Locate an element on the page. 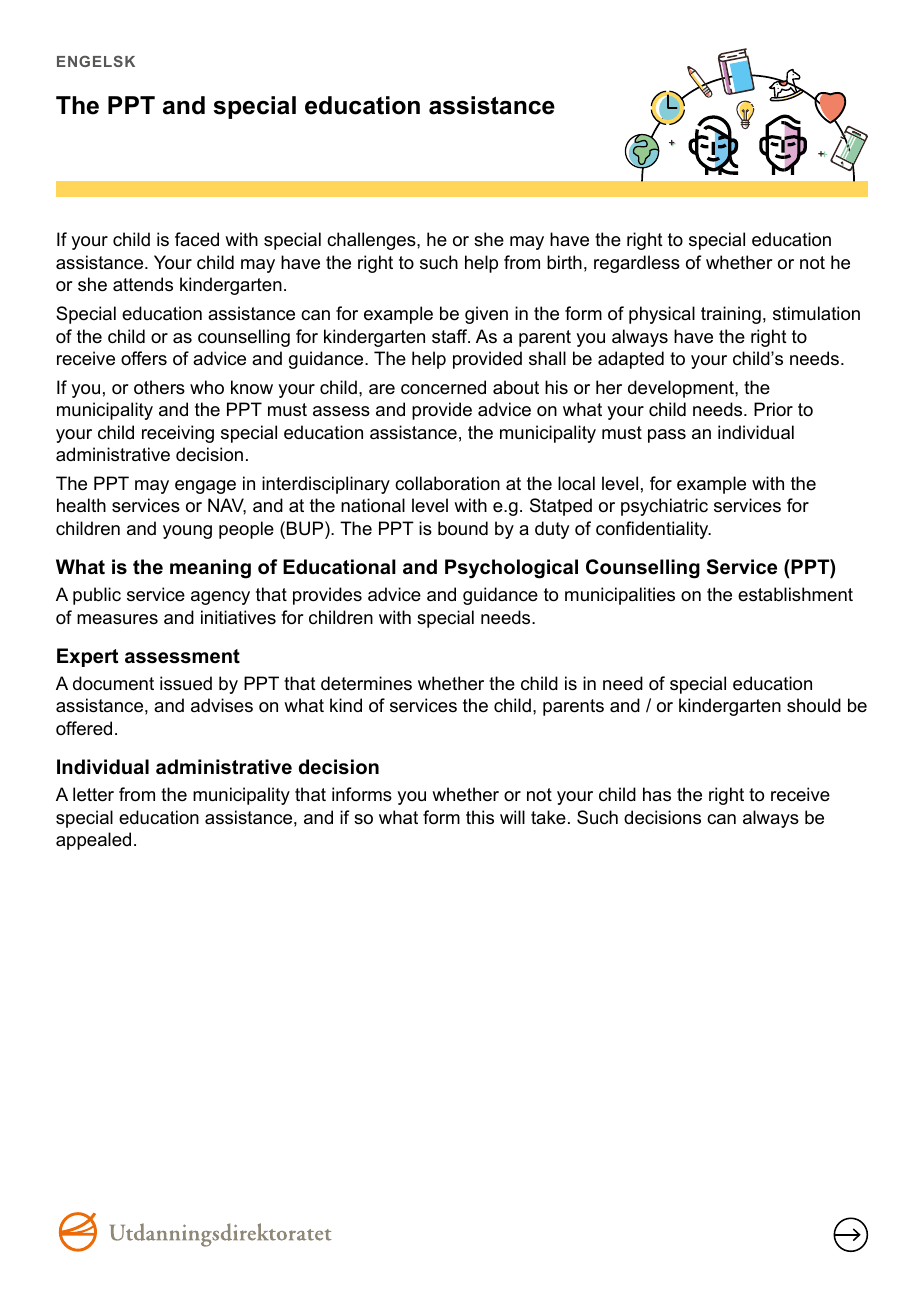  regardless is located at coordinates (637, 264).
